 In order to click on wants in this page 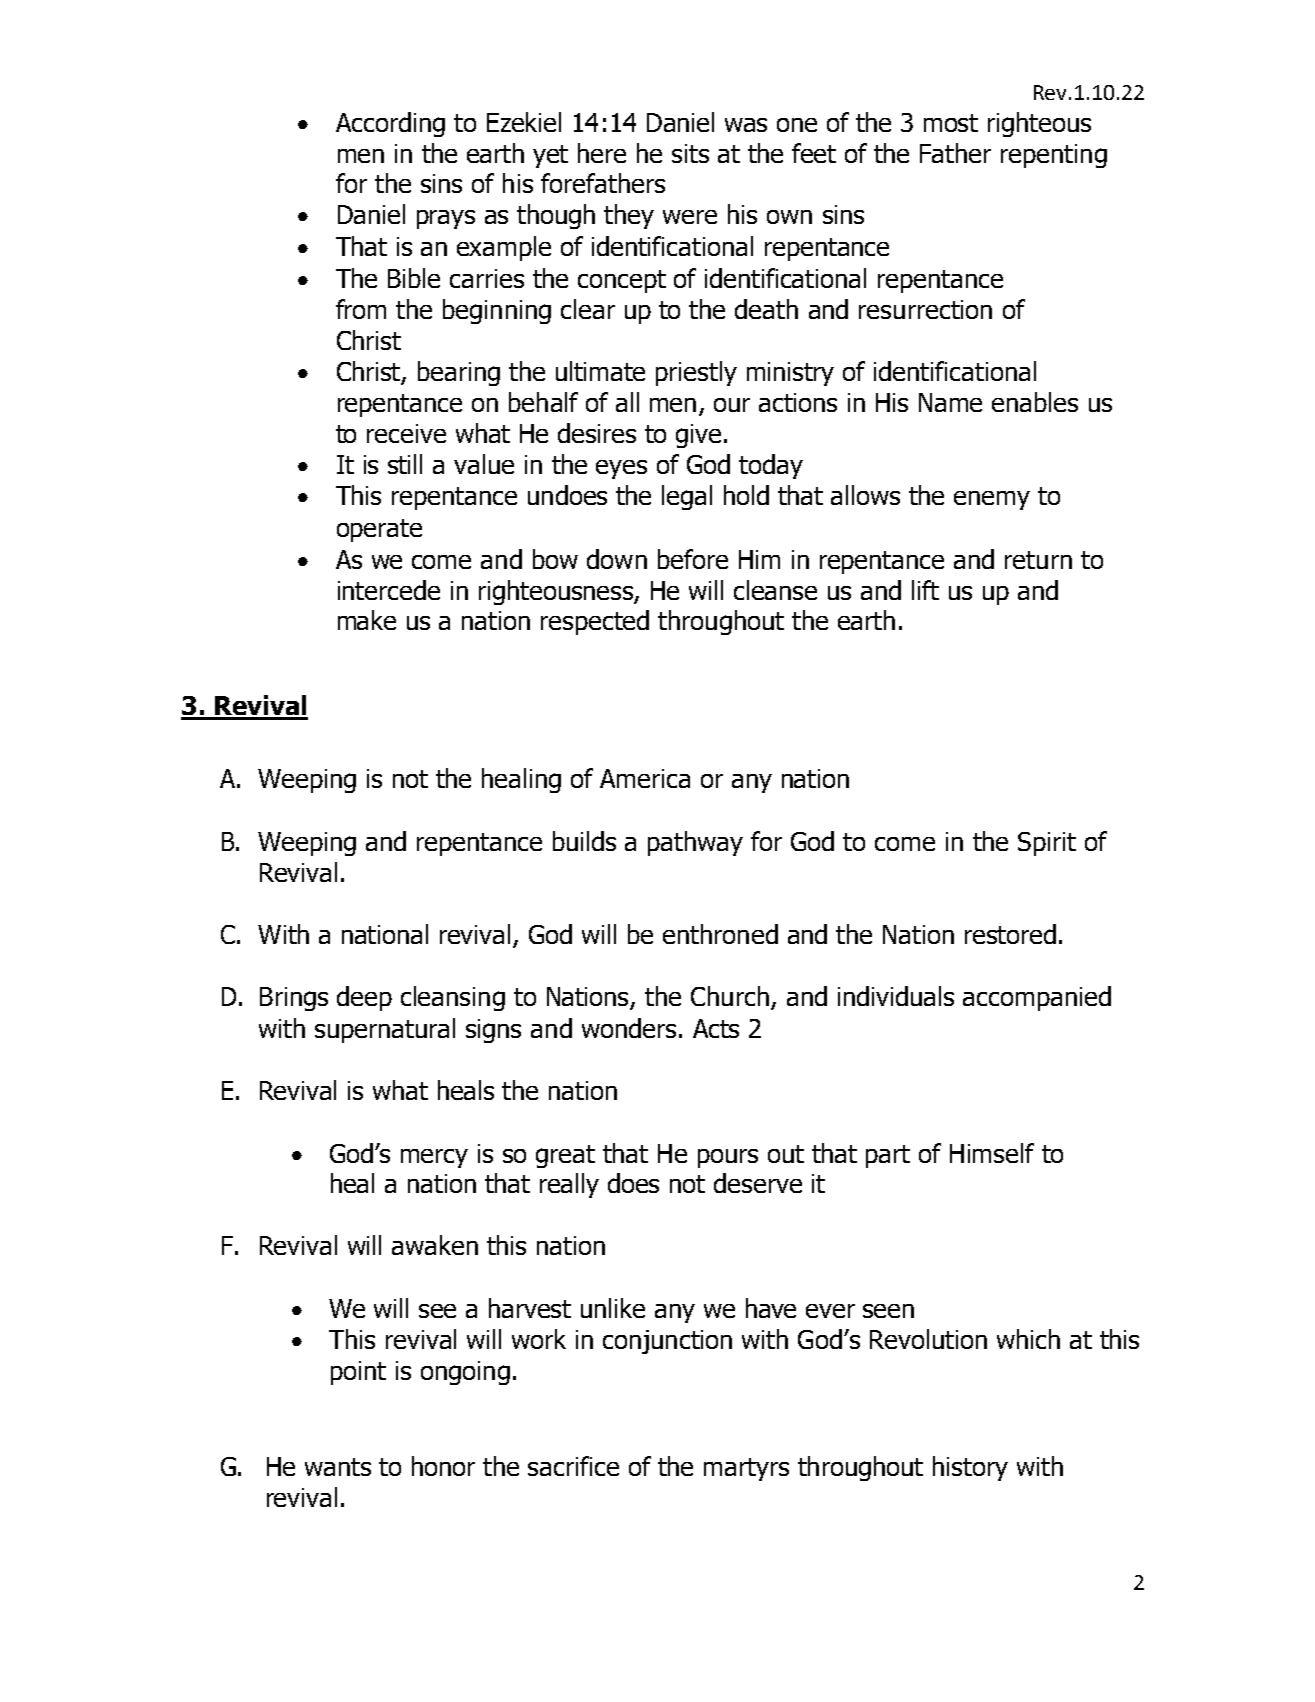, I will do `click(338, 1467)`.
